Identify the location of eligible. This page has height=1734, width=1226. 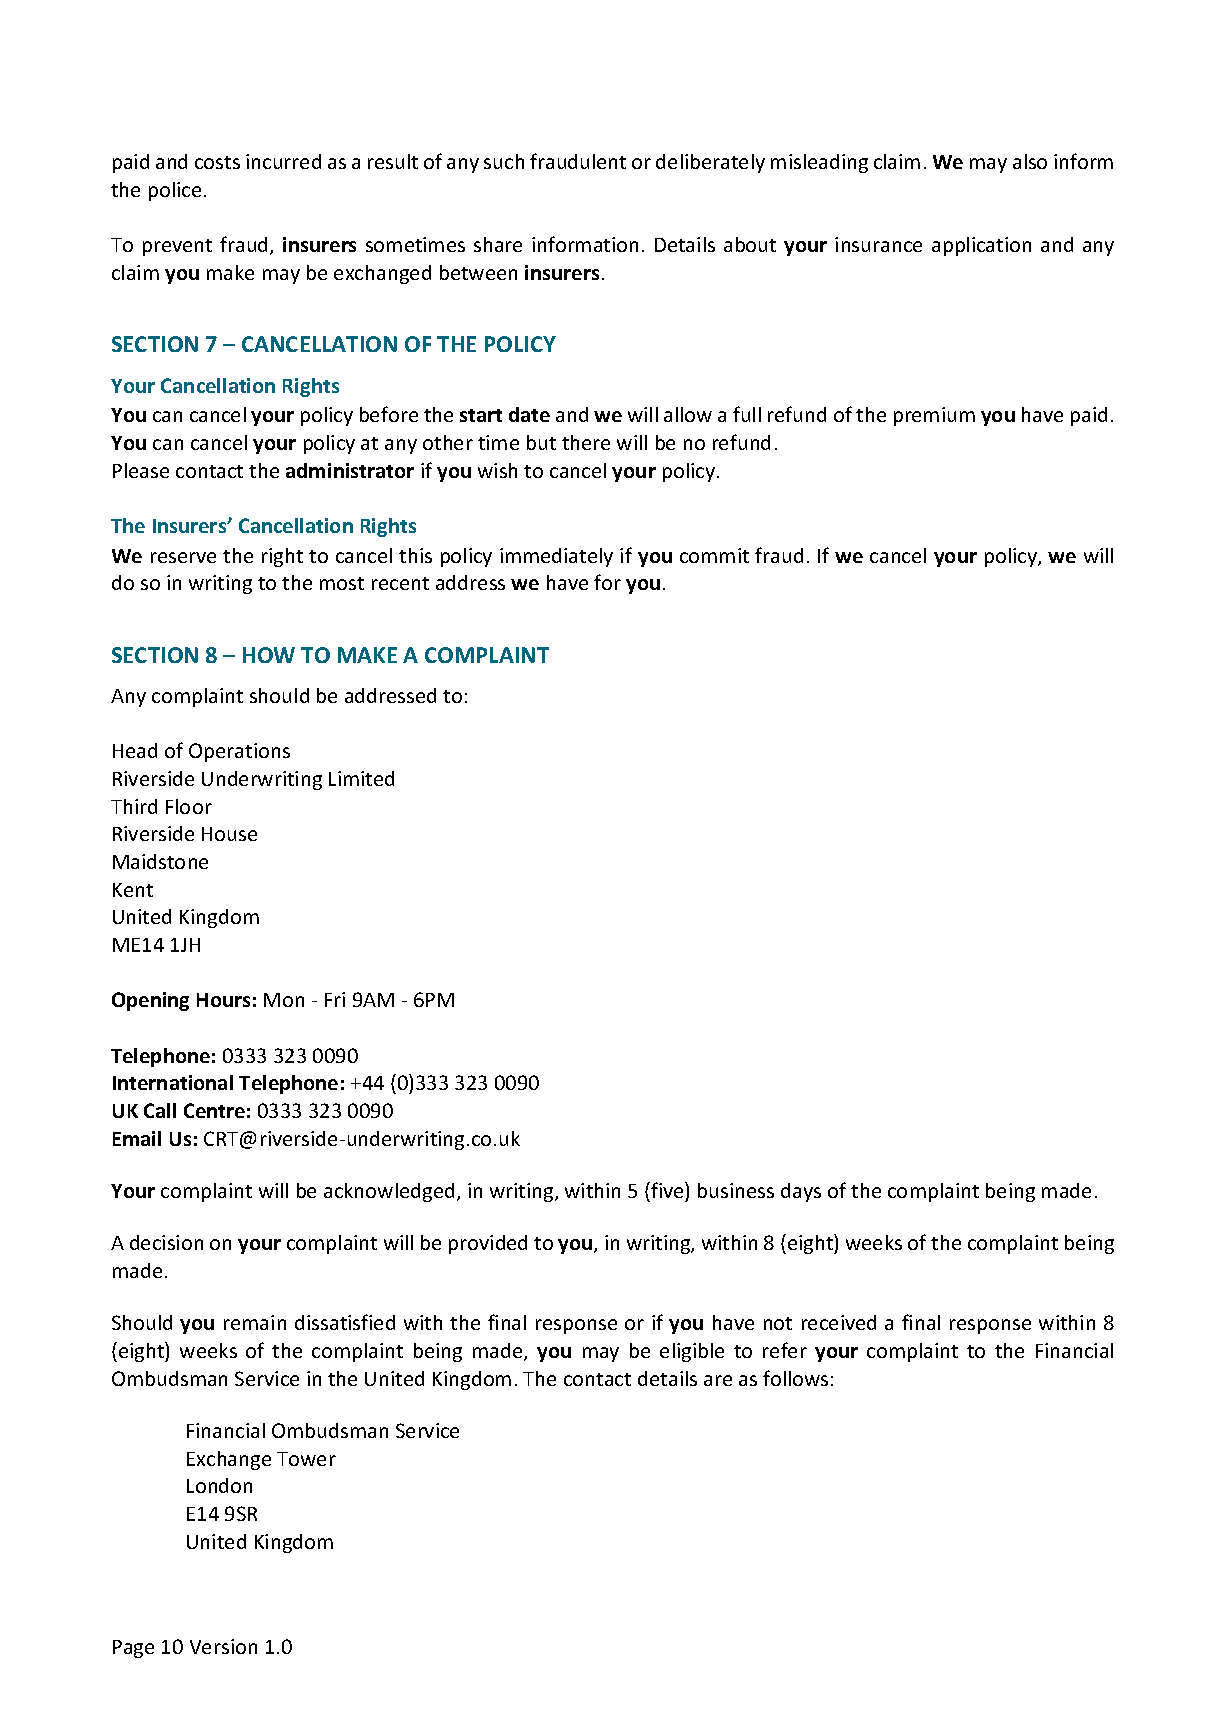
(692, 1352).
